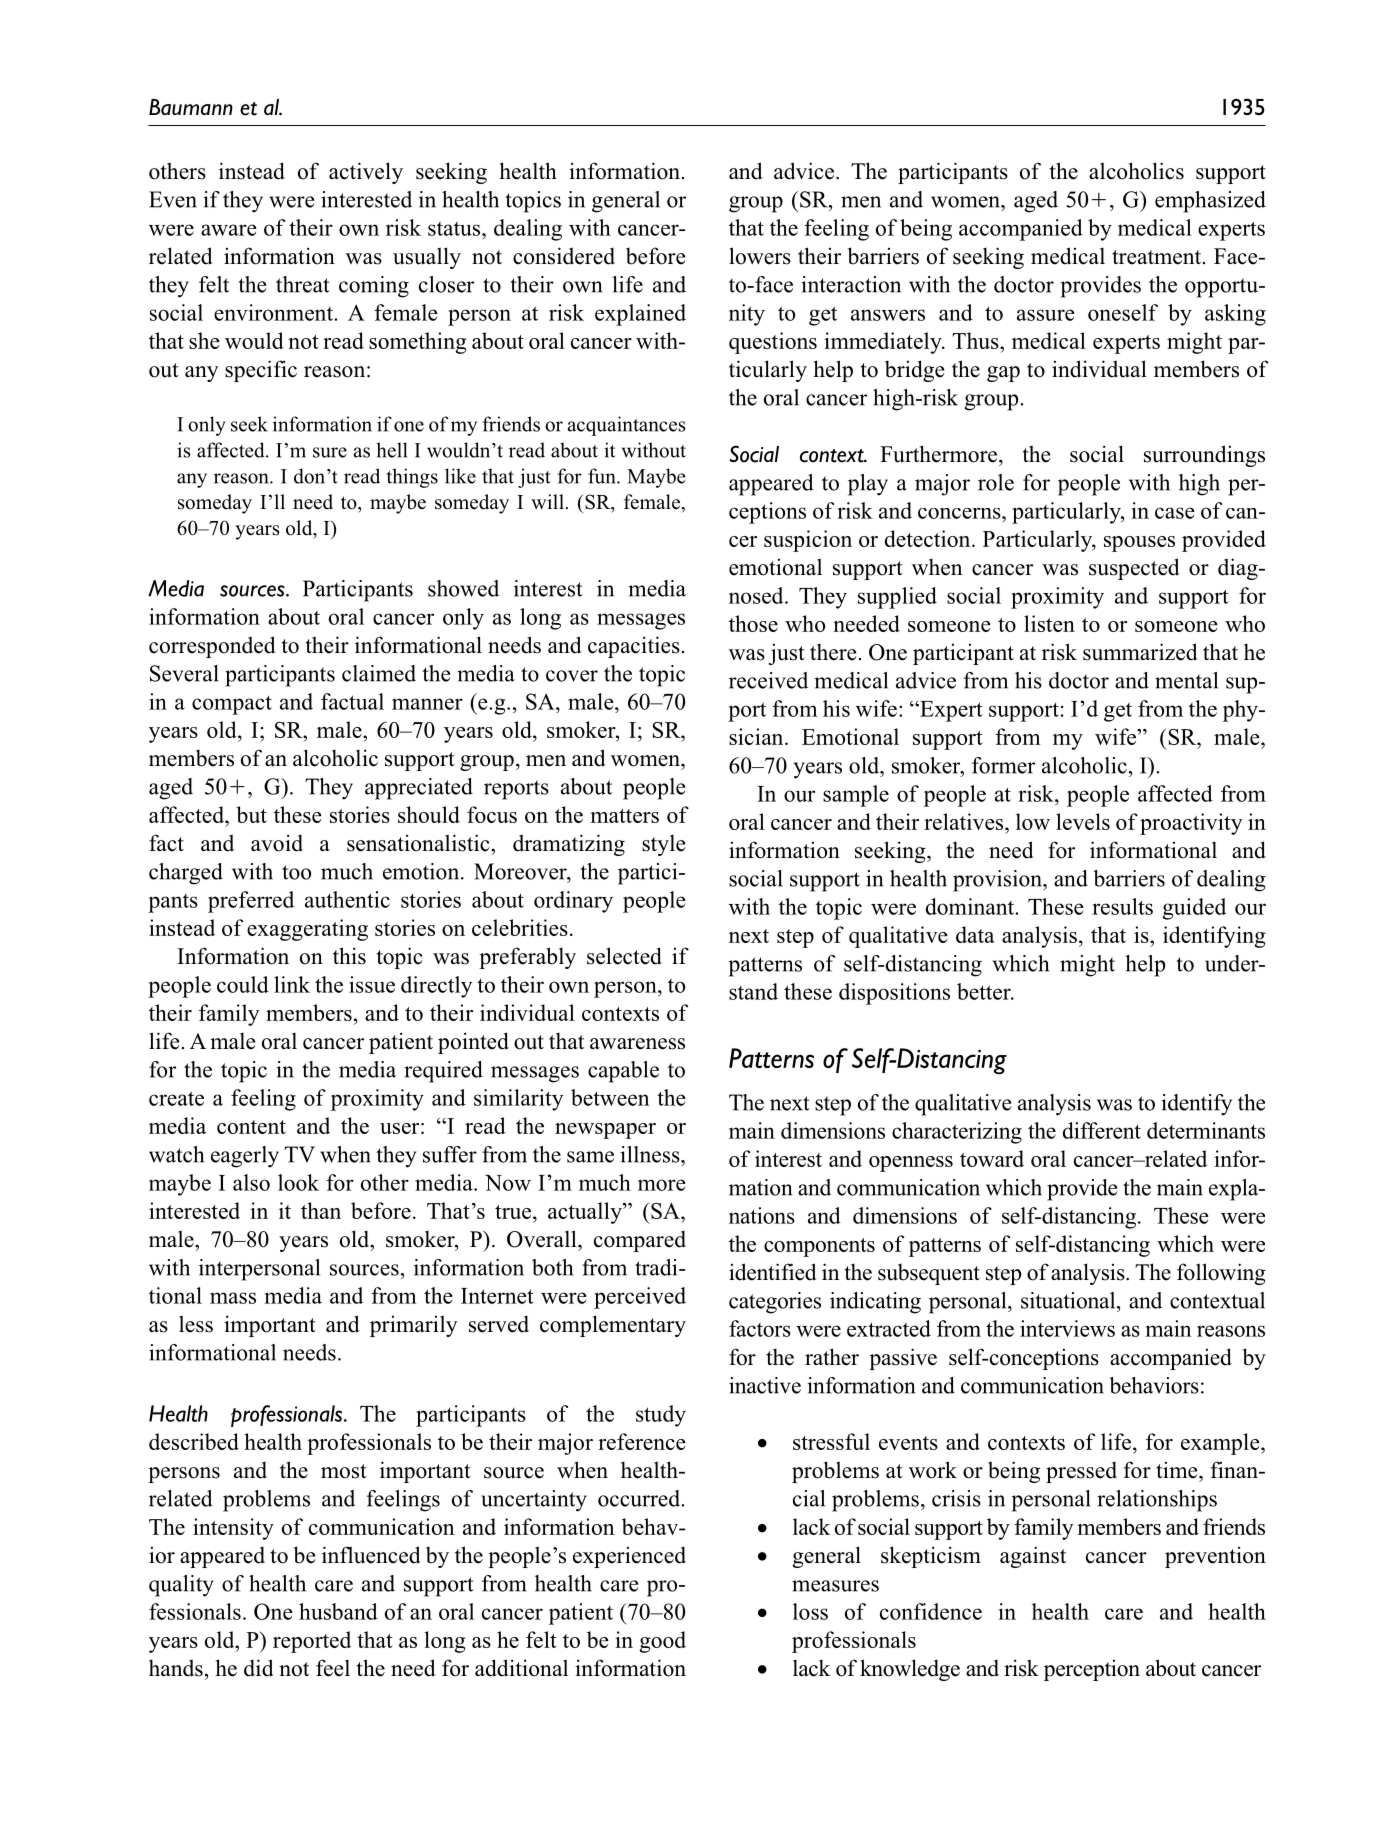 The image size is (1379, 1846). What do you see at coordinates (338, 1611) in the page?
I see `husband` at bounding box center [338, 1611].
